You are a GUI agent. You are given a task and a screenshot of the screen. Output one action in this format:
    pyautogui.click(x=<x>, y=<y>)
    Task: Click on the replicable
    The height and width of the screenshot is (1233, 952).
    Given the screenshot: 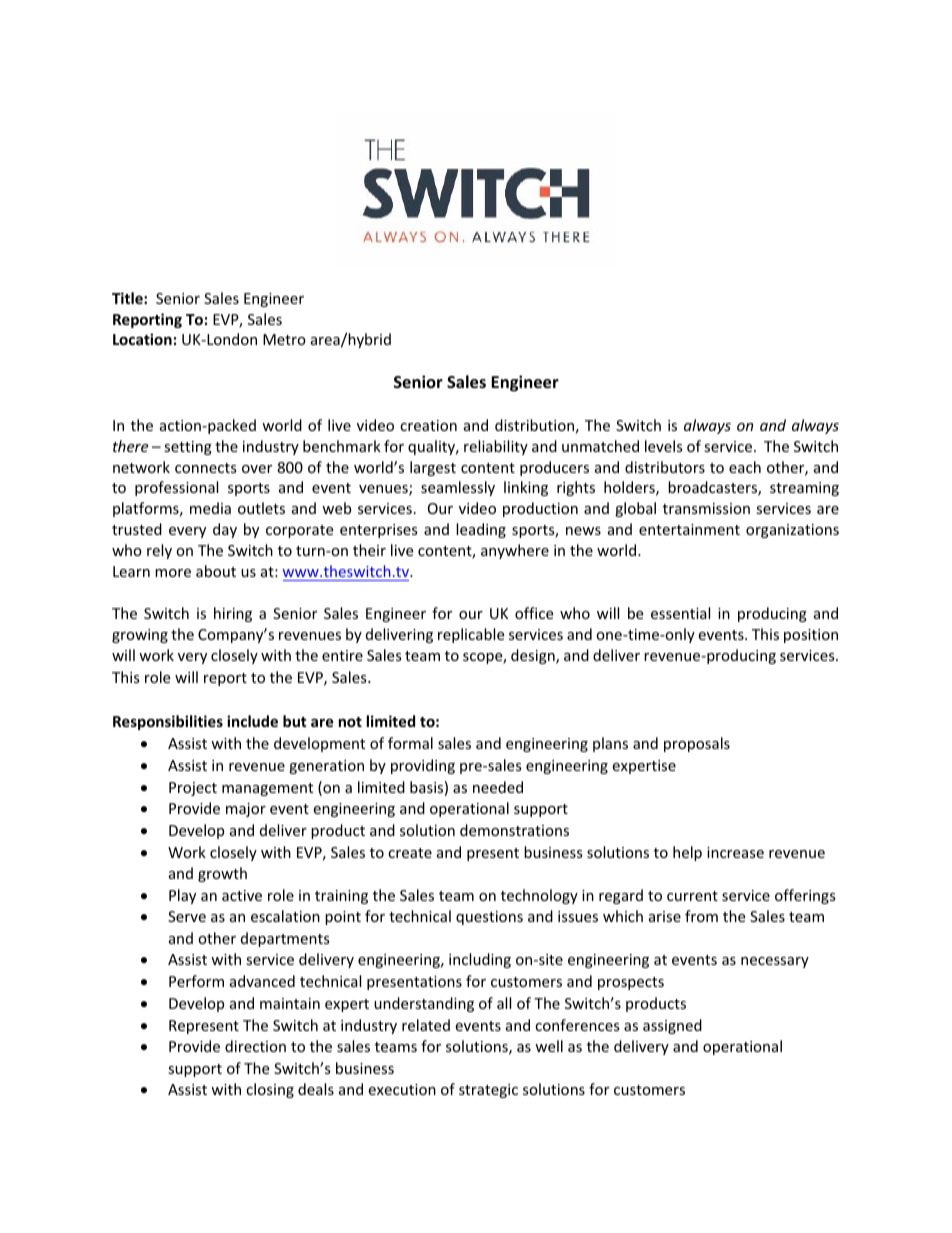 What is the action you would take?
    pyautogui.click(x=471, y=635)
